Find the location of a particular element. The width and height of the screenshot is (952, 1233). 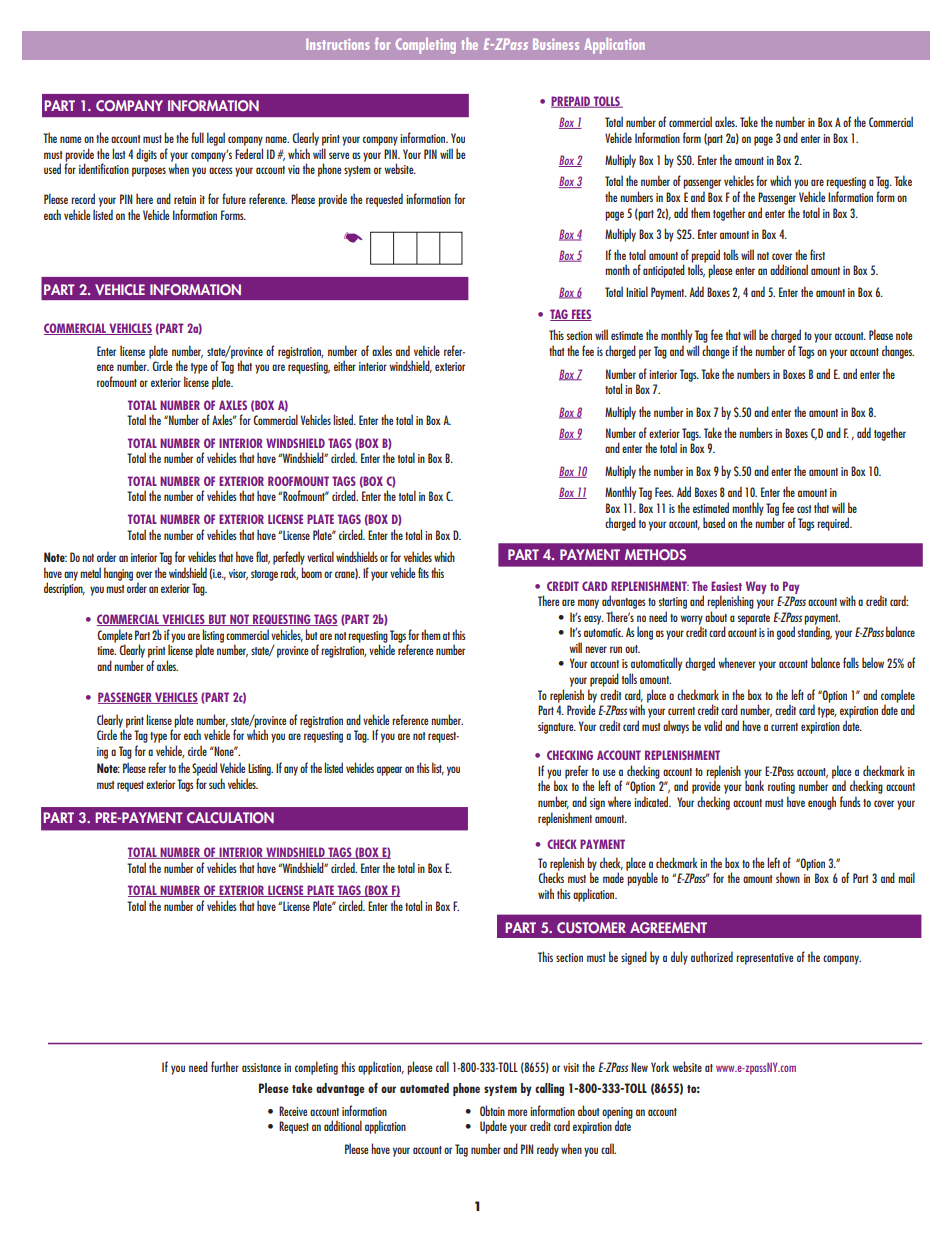

Business is located at coordinates (556, 44).
